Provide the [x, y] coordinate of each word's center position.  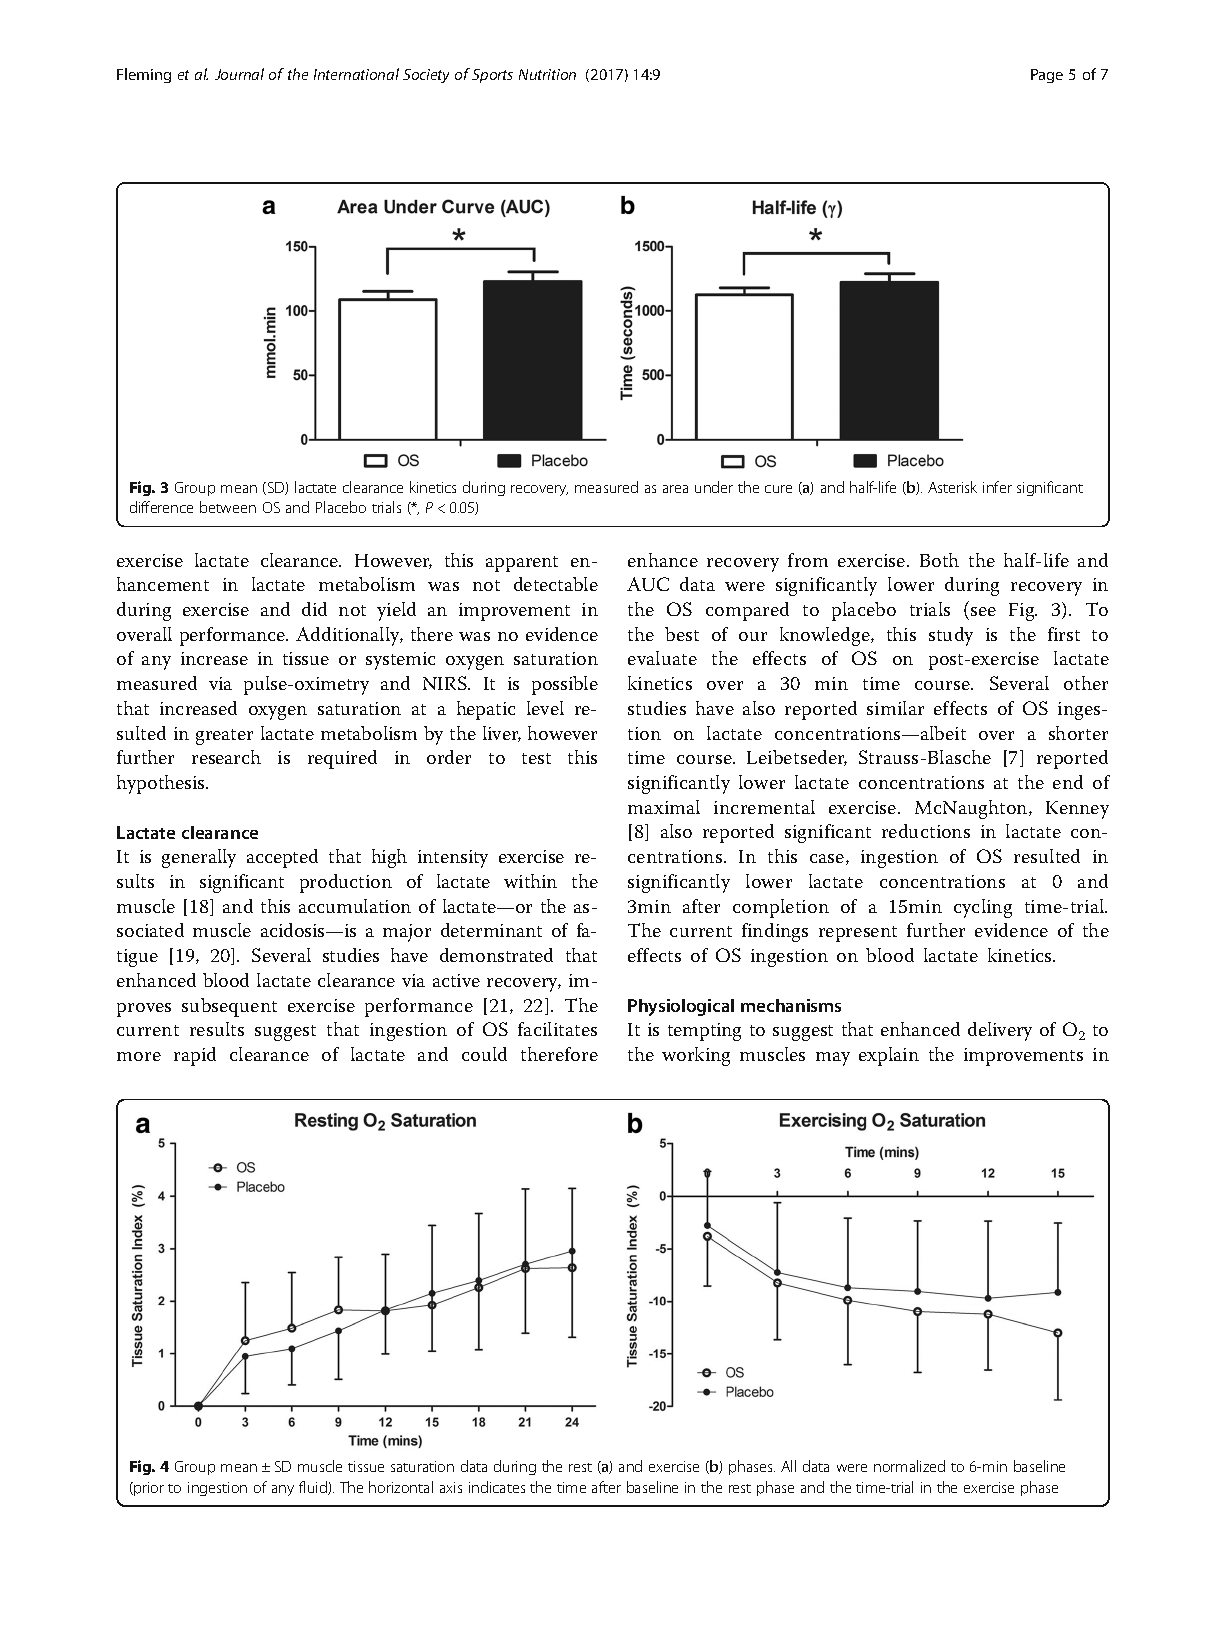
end [1068, 782]
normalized [909, 1466]
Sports [492, 76]
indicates [497, 1487]
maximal [664, 807]
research [226, 757]
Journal [239, 74]
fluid [314, 1488]
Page [1047, 76]
